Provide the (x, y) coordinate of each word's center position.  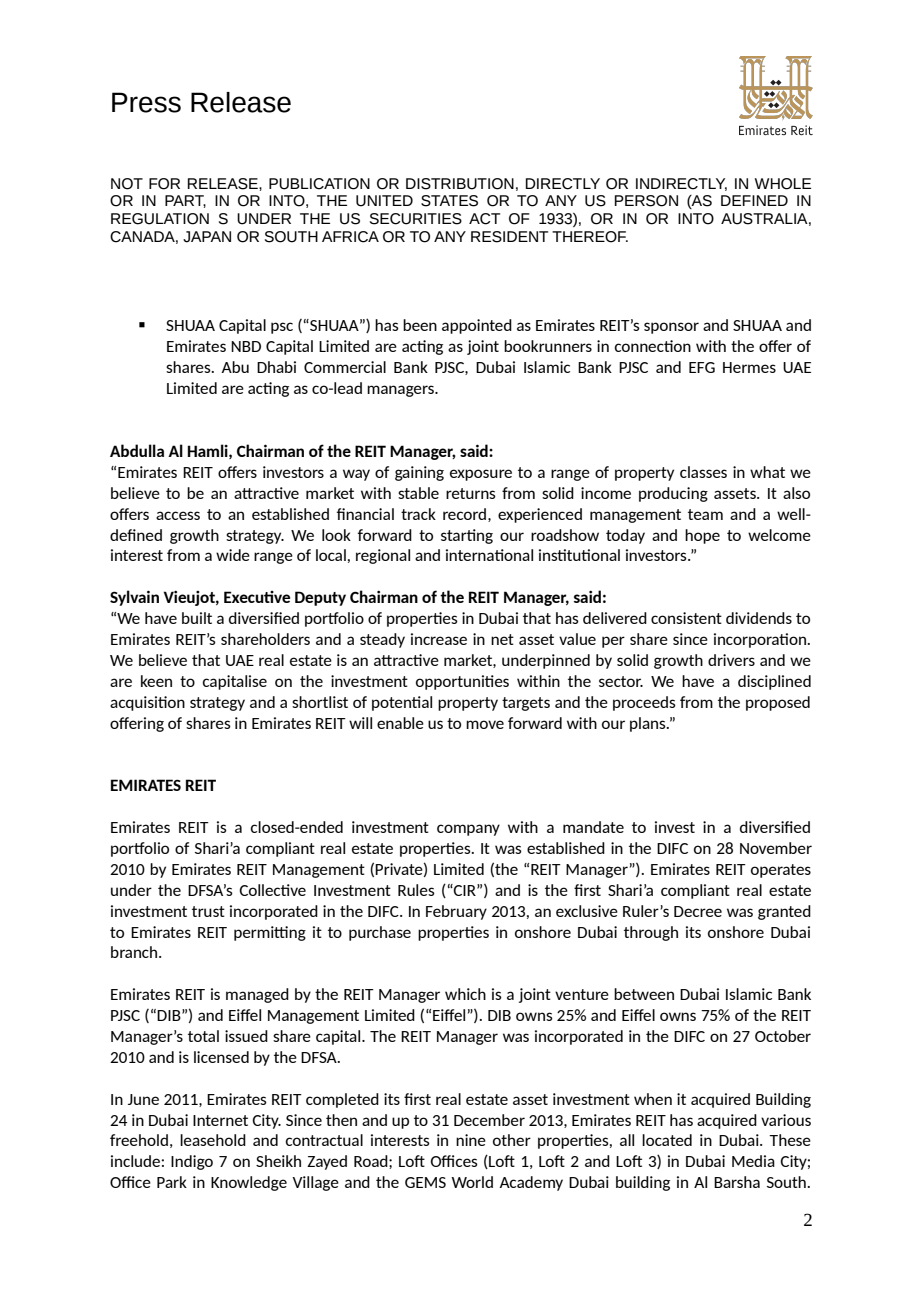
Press (146, 102)
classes (703, 472)
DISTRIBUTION (460, 184)
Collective (272, 890)
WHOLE (783, 184)
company (468, 830)
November (776, 848)
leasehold (213, 1140)
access (178, 515)
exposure (481, 475)
